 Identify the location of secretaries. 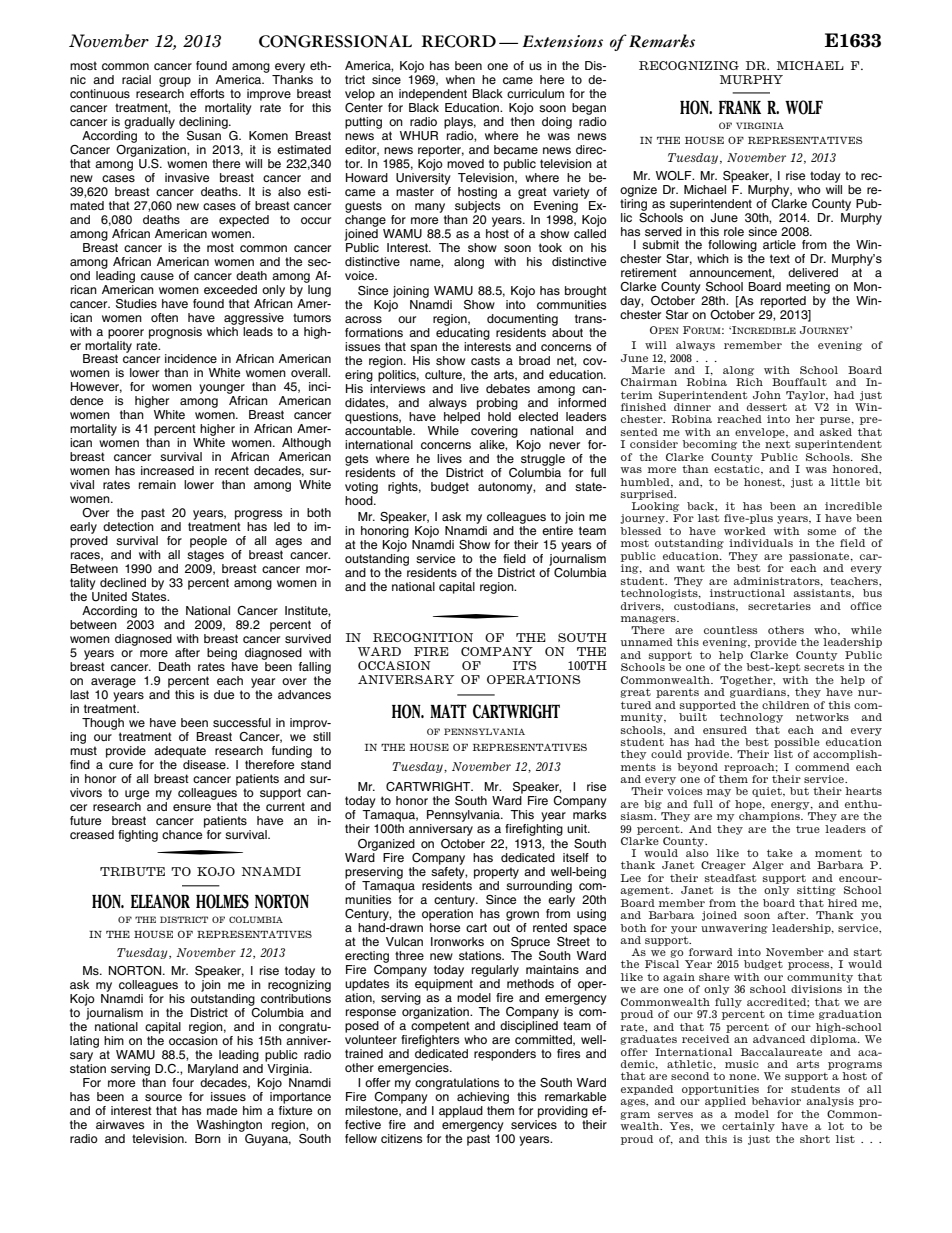
(779, 606).
